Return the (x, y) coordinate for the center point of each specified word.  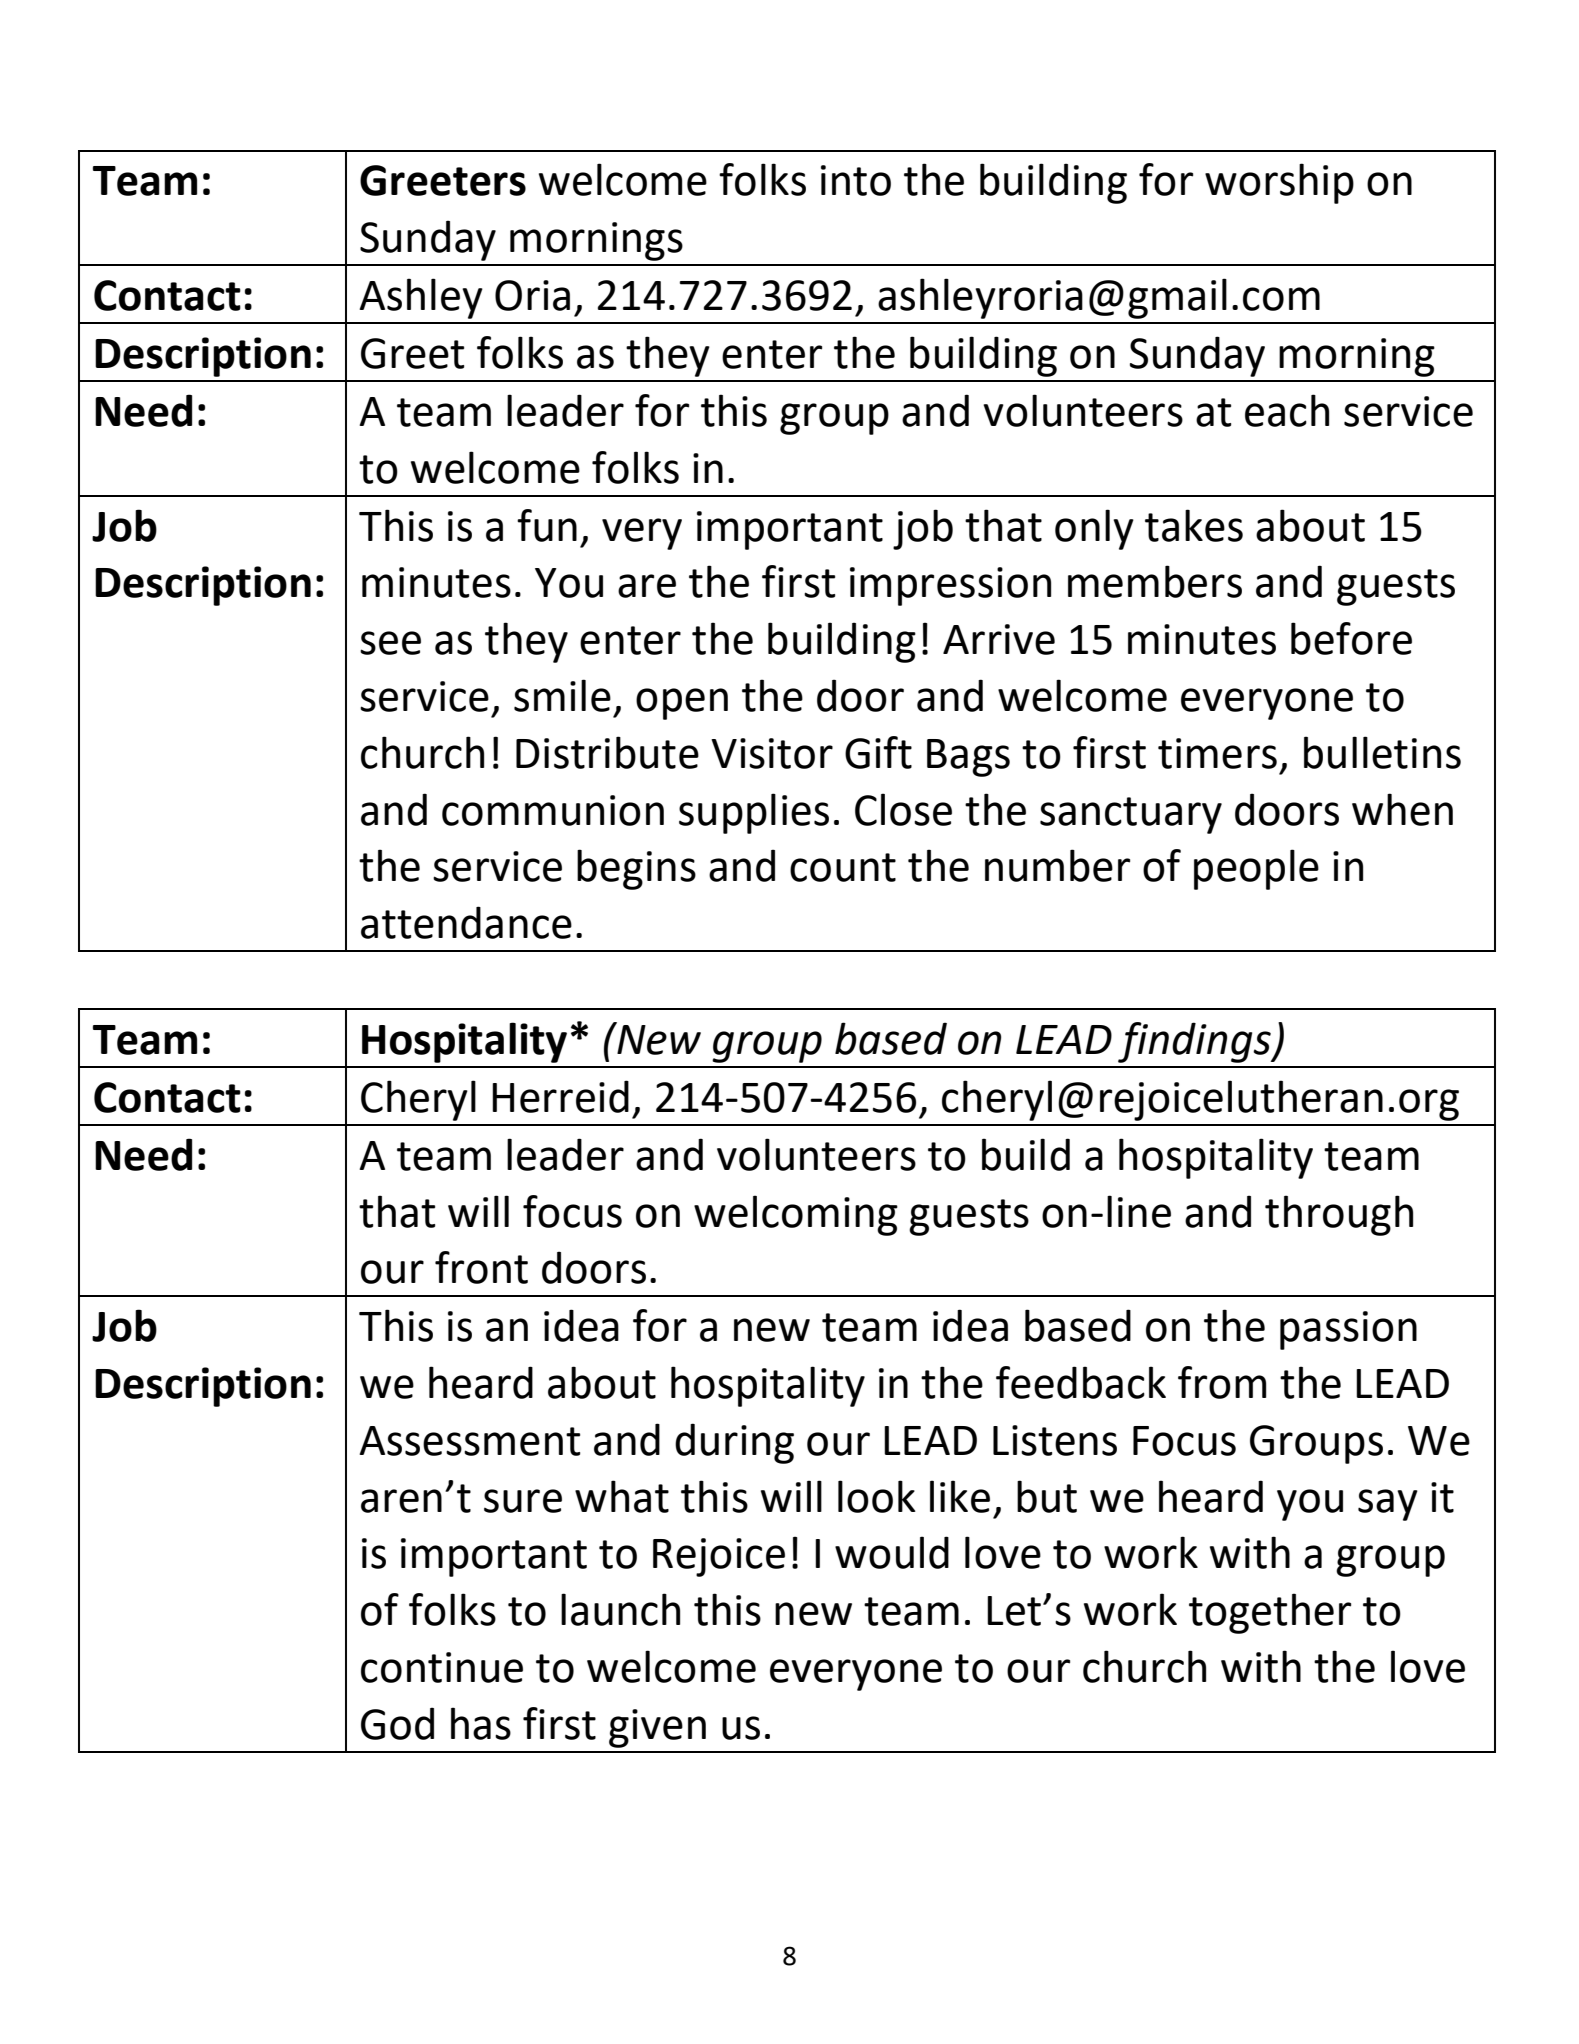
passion (1348, 1330)
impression (950, 586)
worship (1279, 183)
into (856, 180)
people (1256, 869)
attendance (466, 922)
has (481, 1723)
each (1287, 410)
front (481, 1267)
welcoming (796, 1215)
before (1351, 638)
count (843, 867)
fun (547, 525)
